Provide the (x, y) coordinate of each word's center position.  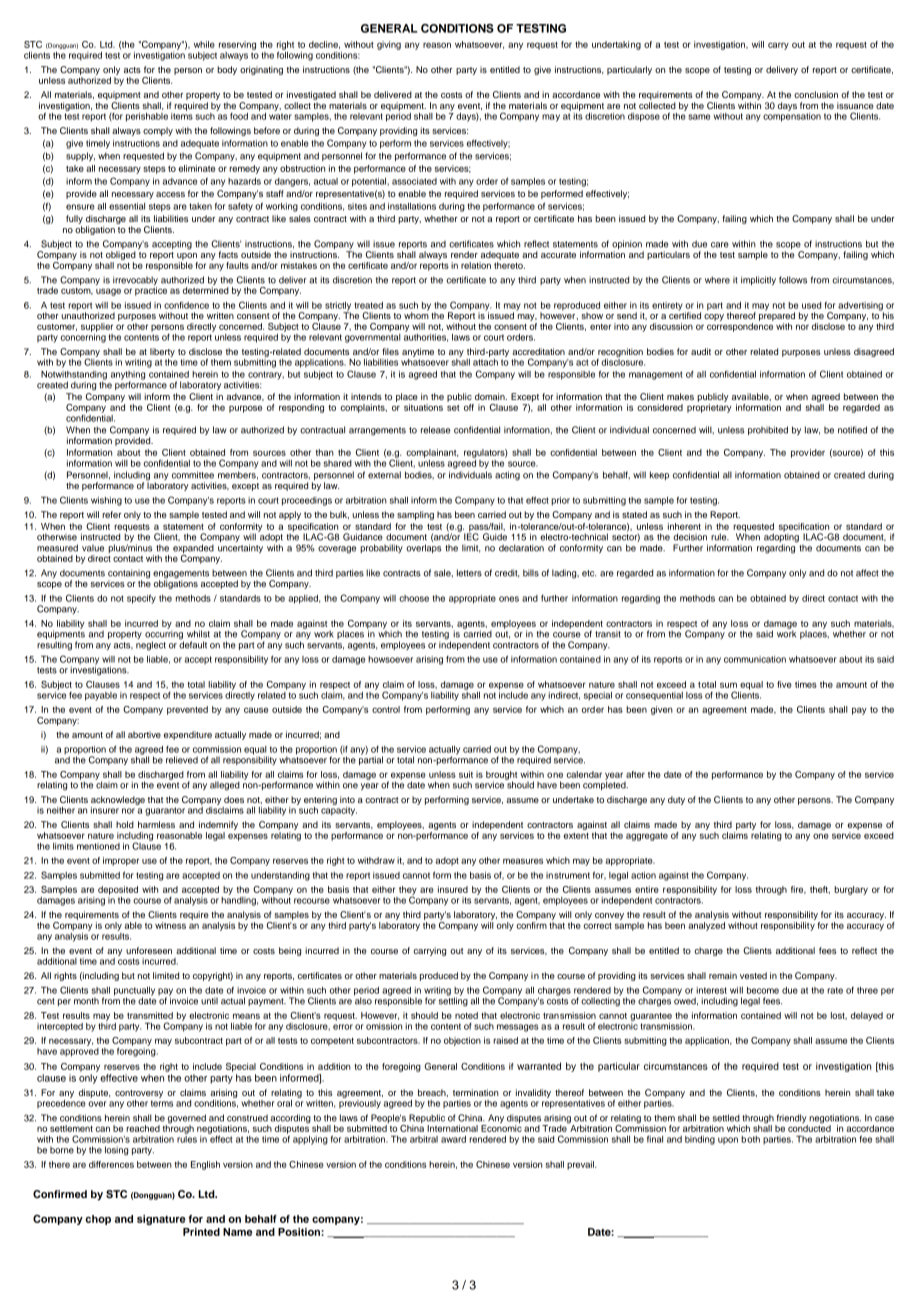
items (182, 115)
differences (111, 1164)
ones (509, 599)
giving (389, 45)
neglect (151, 646)
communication (755, 659)
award (453, 1139)
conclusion (816, 94)
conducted (809, 1127)
